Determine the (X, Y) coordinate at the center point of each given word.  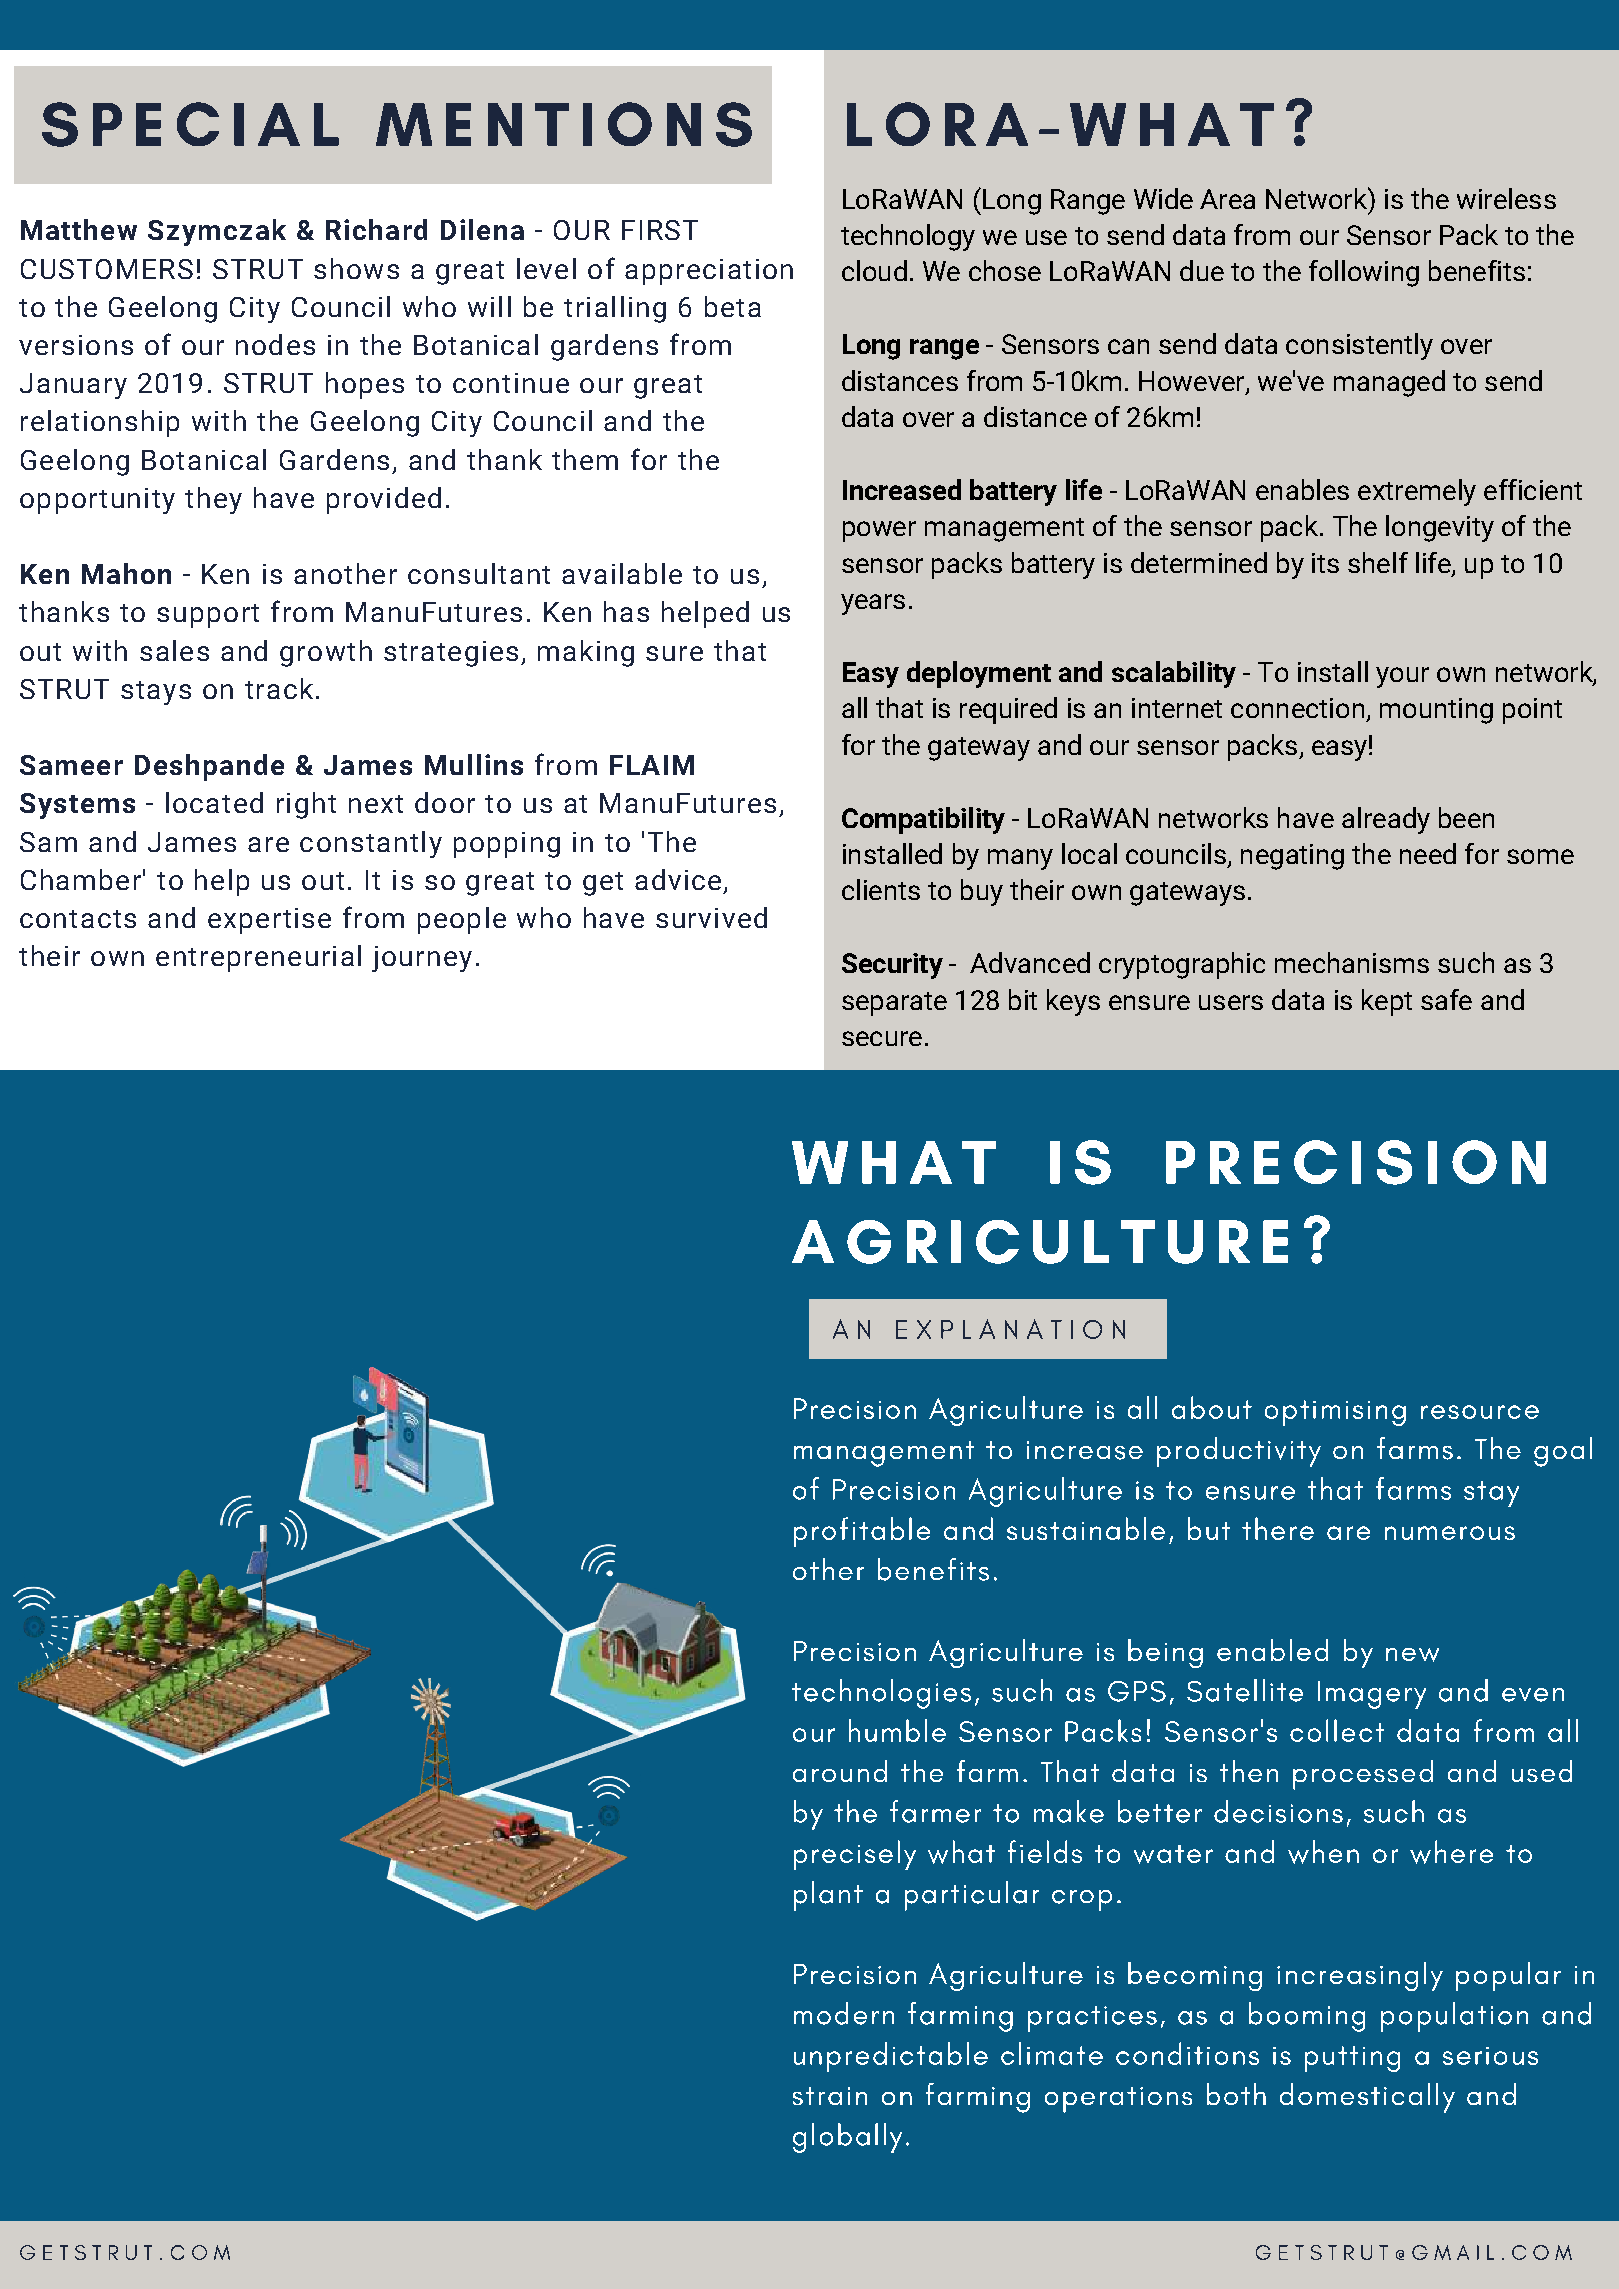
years (873, 604)
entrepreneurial (258, 958)
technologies (881, 1694)
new (1412, 1655)
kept (1387, 1002)
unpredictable (891, 2057)
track (279, 688)
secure (882, 1038)
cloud (874, 270)
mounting (1436, 711)
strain (830, 2096)
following (1364, 273)
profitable (862, 1532)
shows (356, 268)
